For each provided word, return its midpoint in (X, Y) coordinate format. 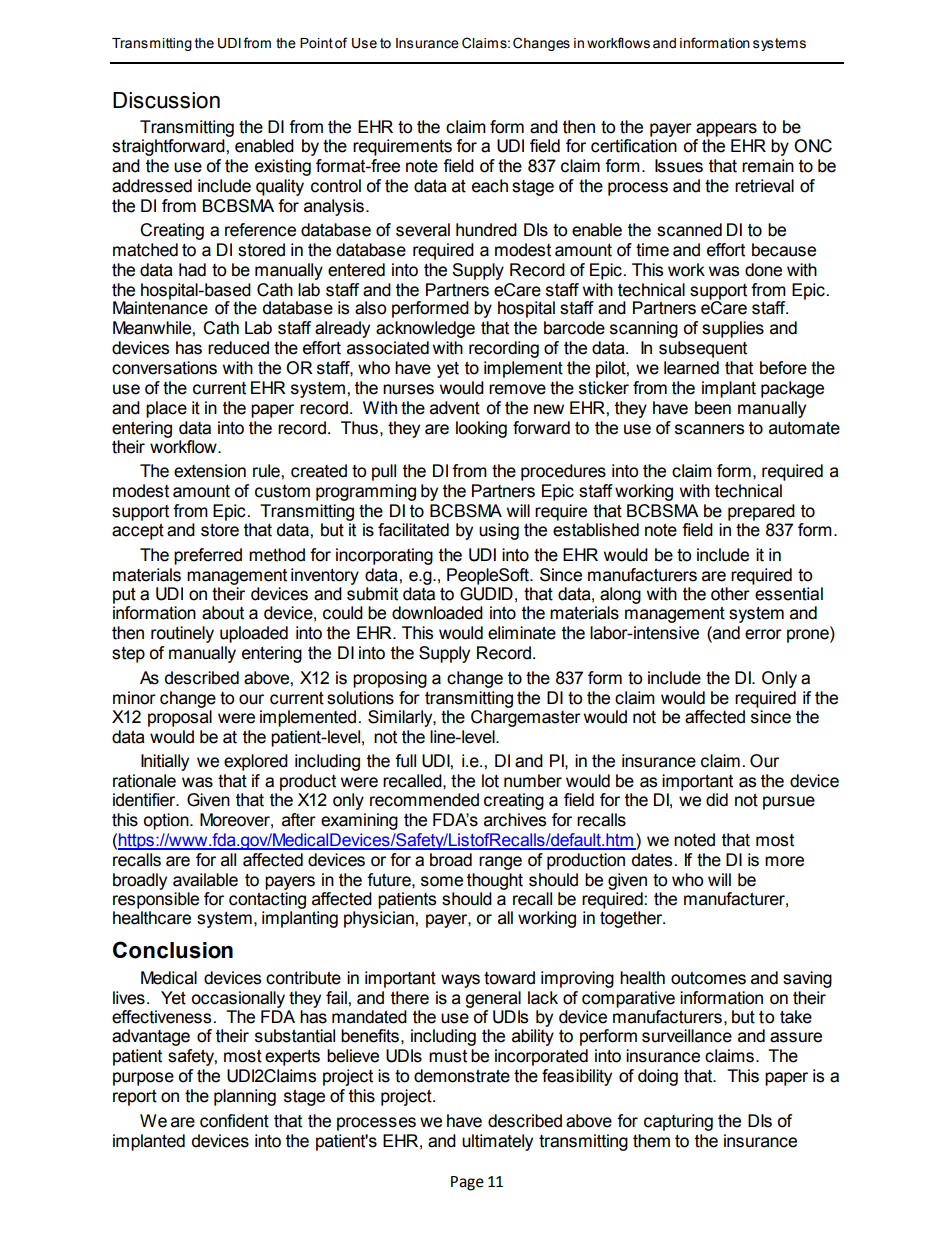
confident (234, 1121)
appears (726, 130)
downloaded (437, 613)
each (490, 186)
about (223, 613)
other (730, 594)
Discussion (166, 100)
